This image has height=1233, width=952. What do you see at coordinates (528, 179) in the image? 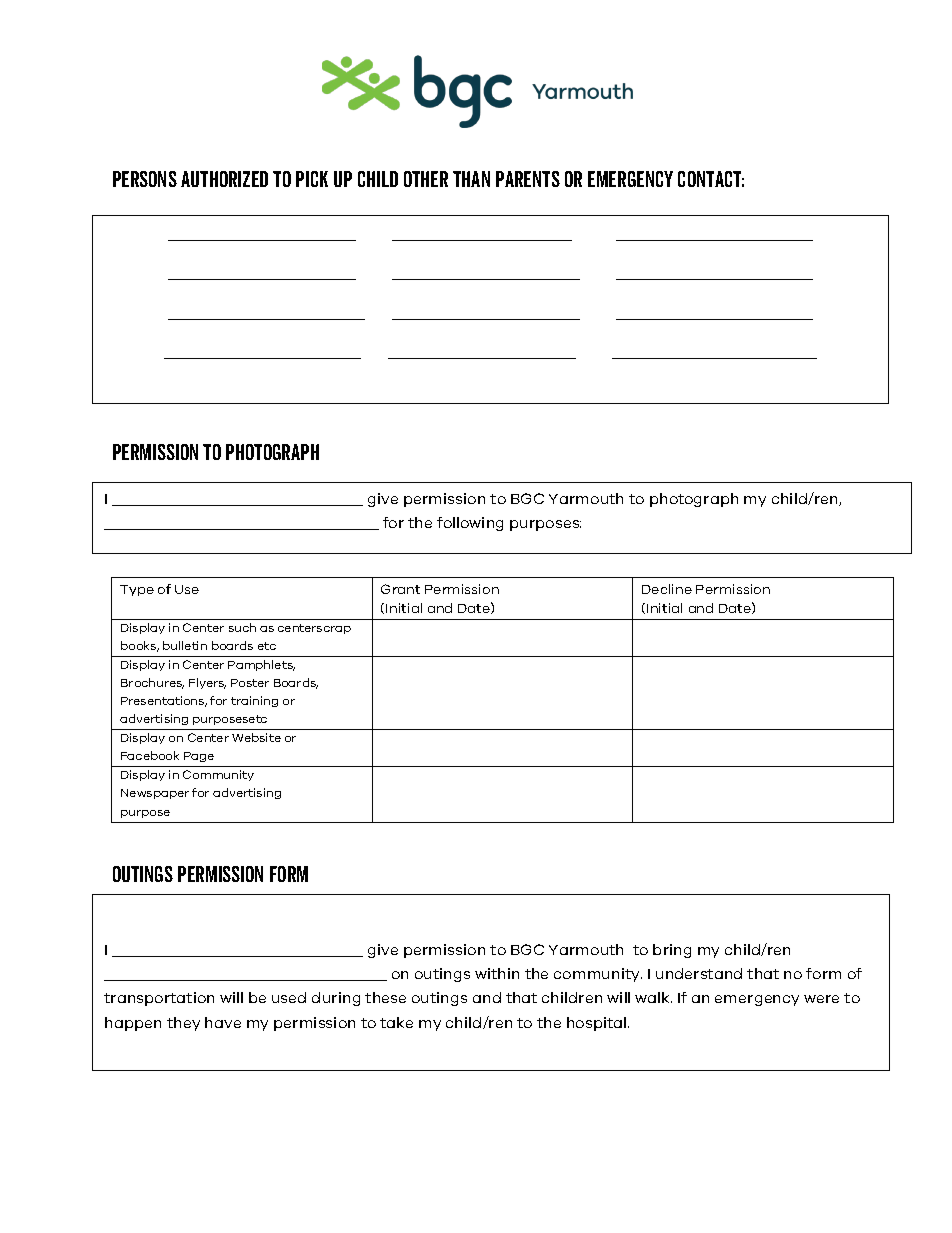
I see `Parents` at bounding box center [528, 179].
